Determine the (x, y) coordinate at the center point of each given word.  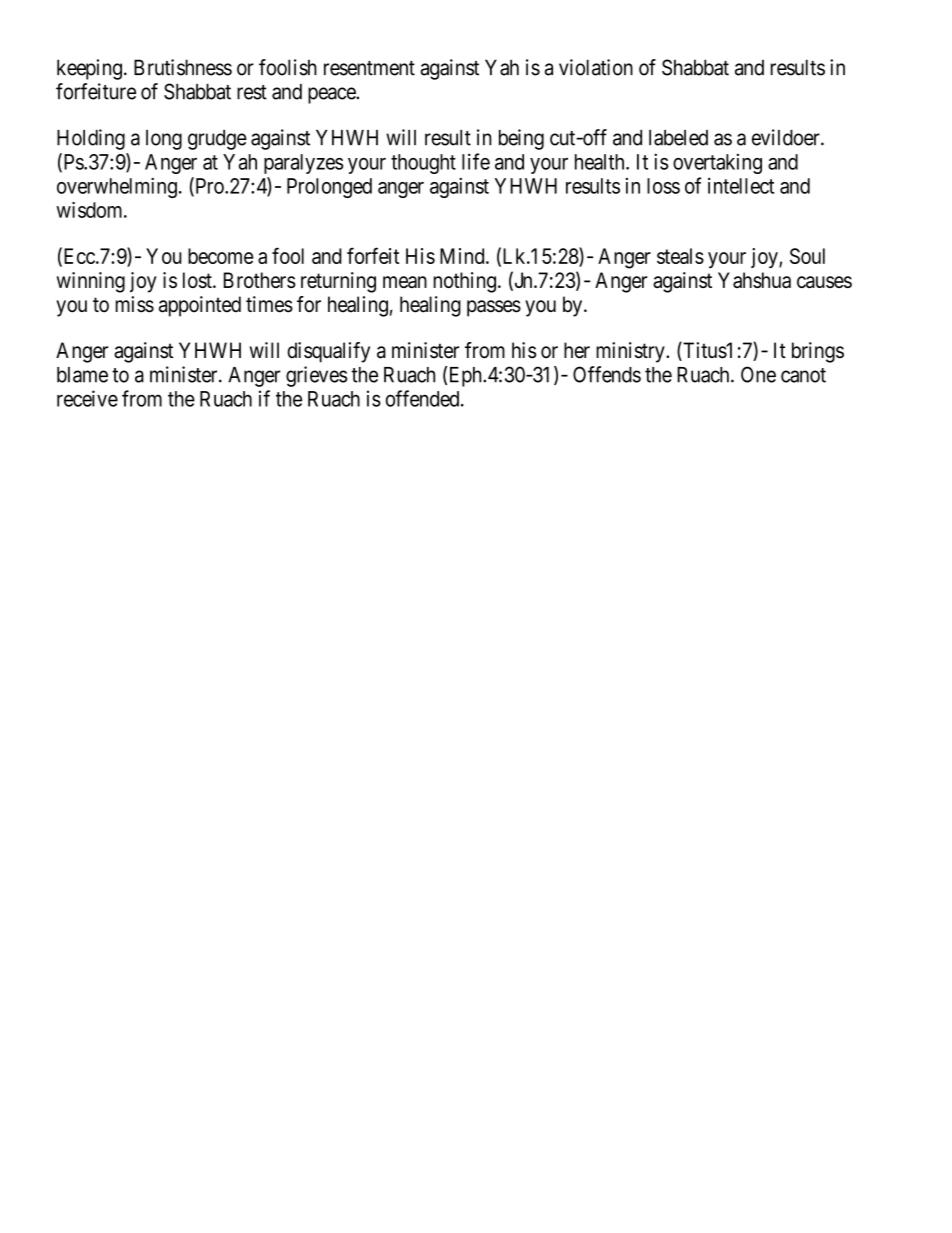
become (220, 256)
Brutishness (183, 67)
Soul (807, 256)
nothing (465, 282)
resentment (369, 68)
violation (596, 67)
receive (87, 398)
